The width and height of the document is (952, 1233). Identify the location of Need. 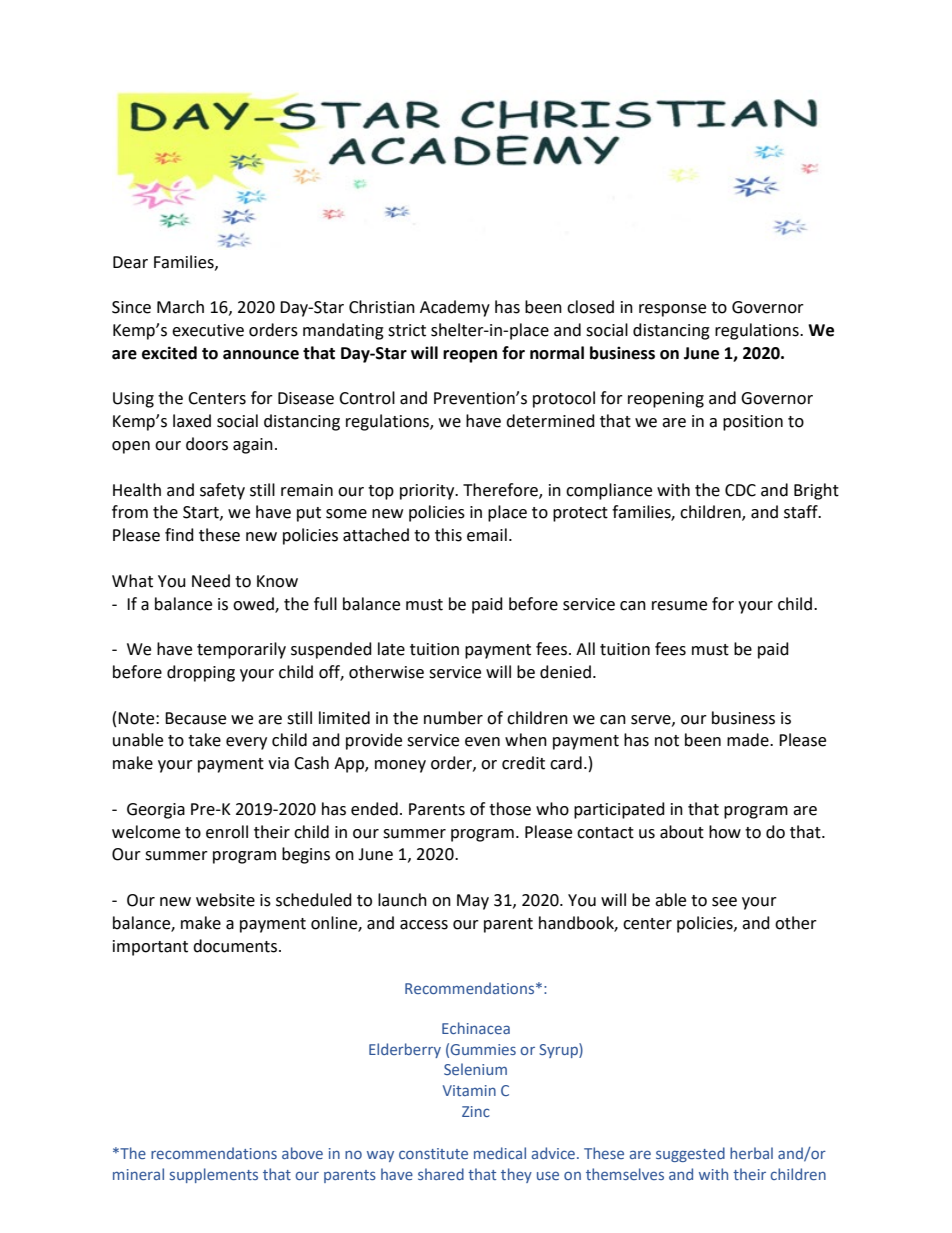
(211, 581).
